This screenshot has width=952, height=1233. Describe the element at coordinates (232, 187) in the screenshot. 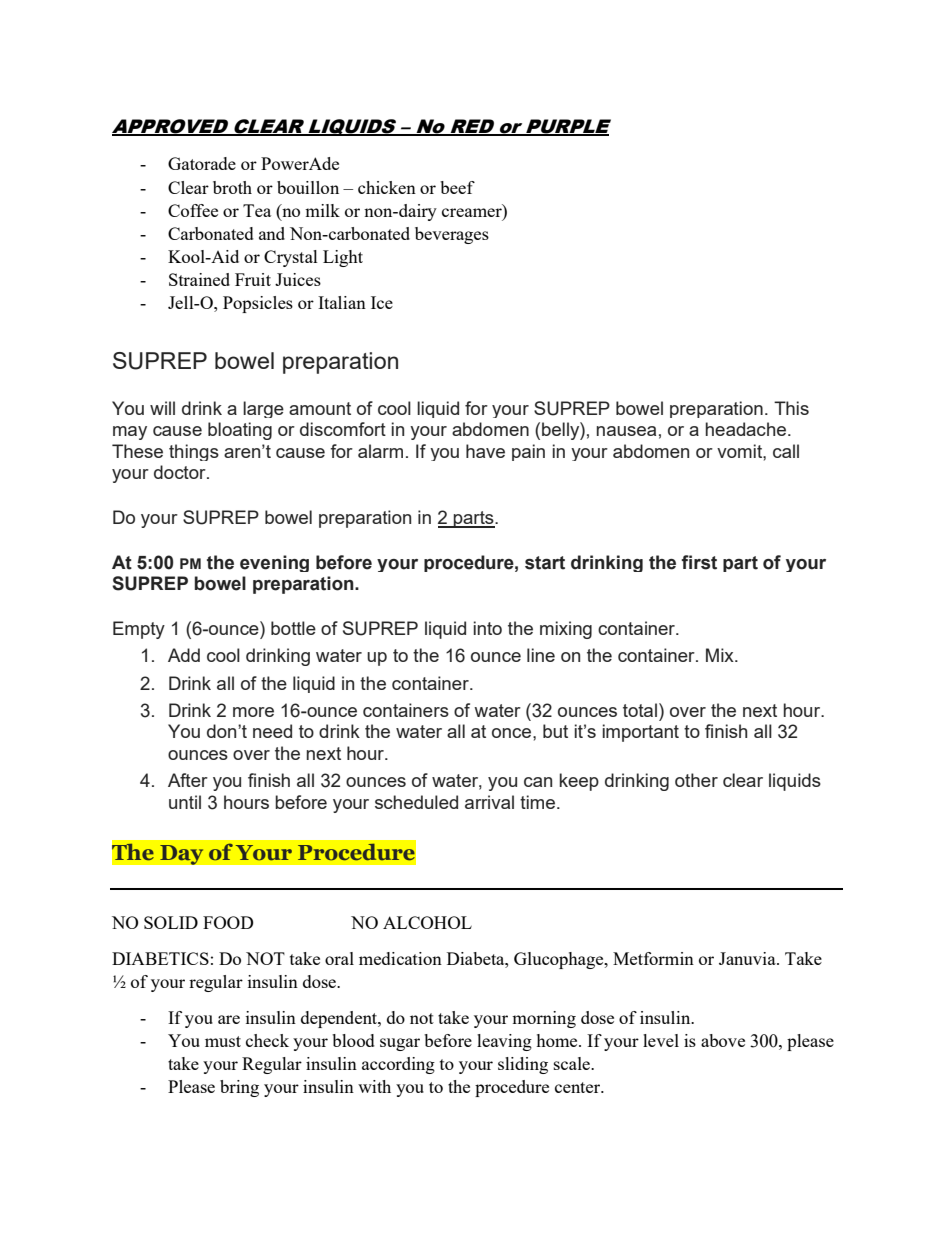

I see `broth` at that location.
